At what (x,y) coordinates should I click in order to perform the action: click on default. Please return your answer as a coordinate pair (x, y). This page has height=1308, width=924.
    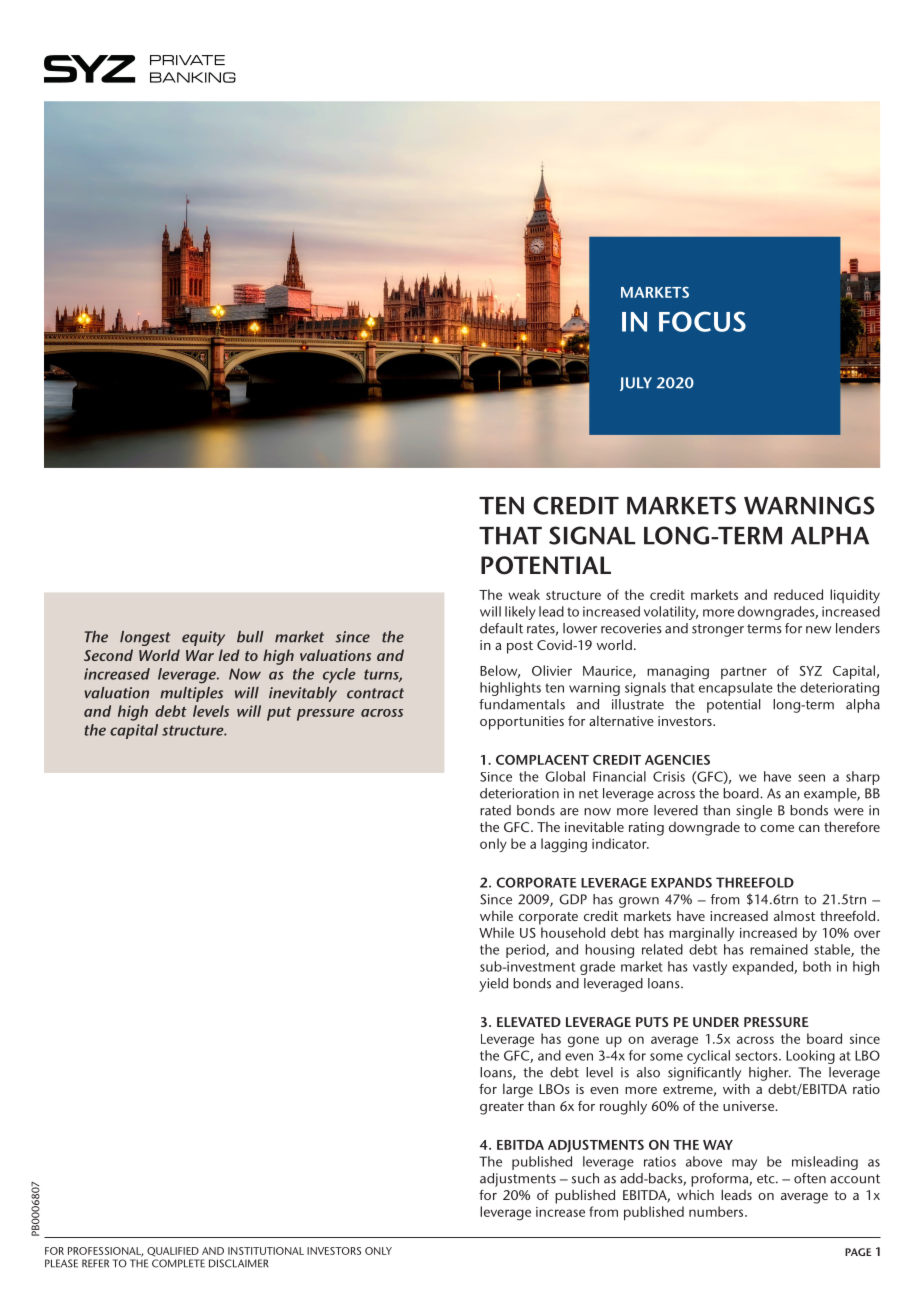
    Looking at the image, I should click on (501, 628).
